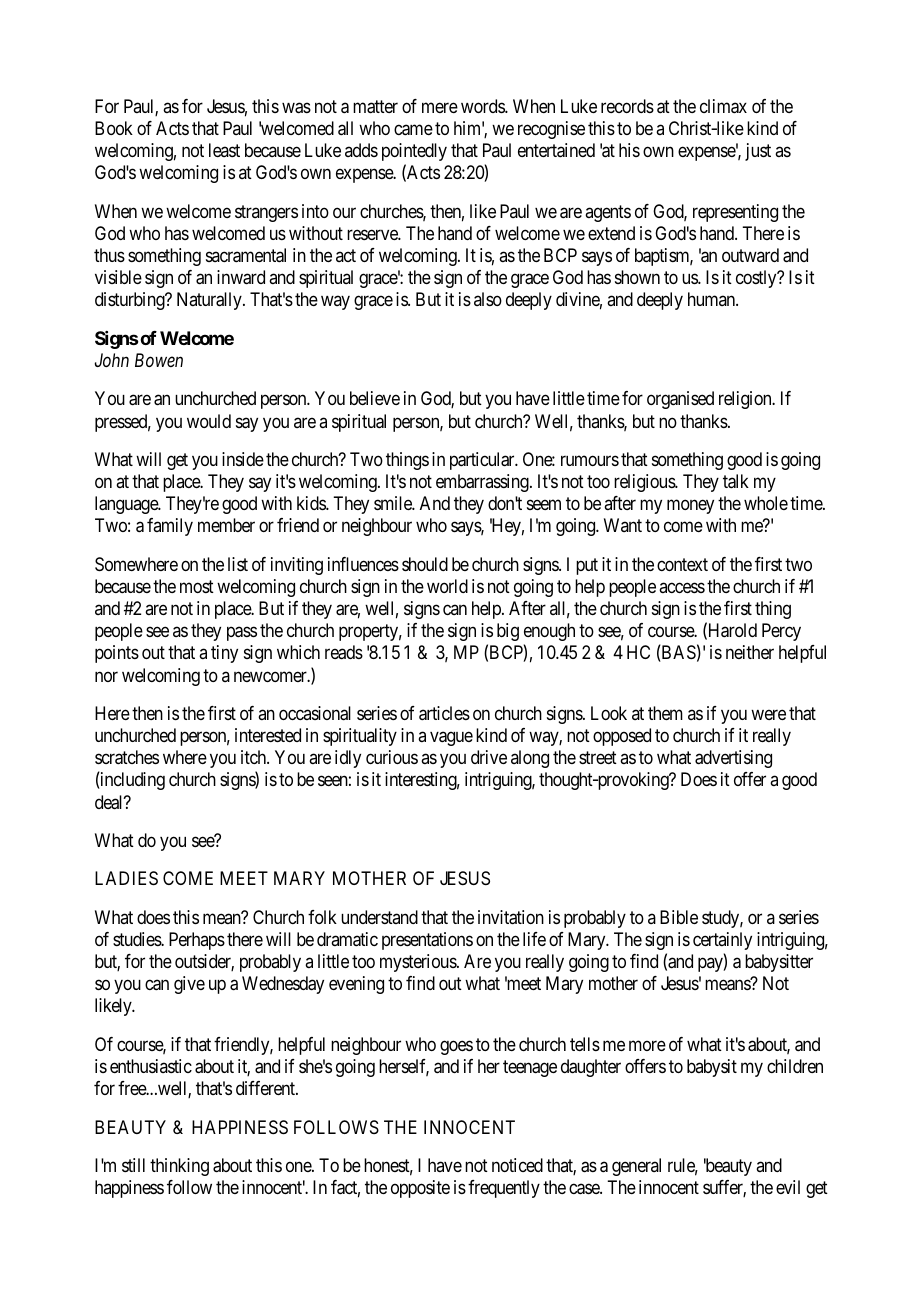  I want to click on least, so click(224, 150).
